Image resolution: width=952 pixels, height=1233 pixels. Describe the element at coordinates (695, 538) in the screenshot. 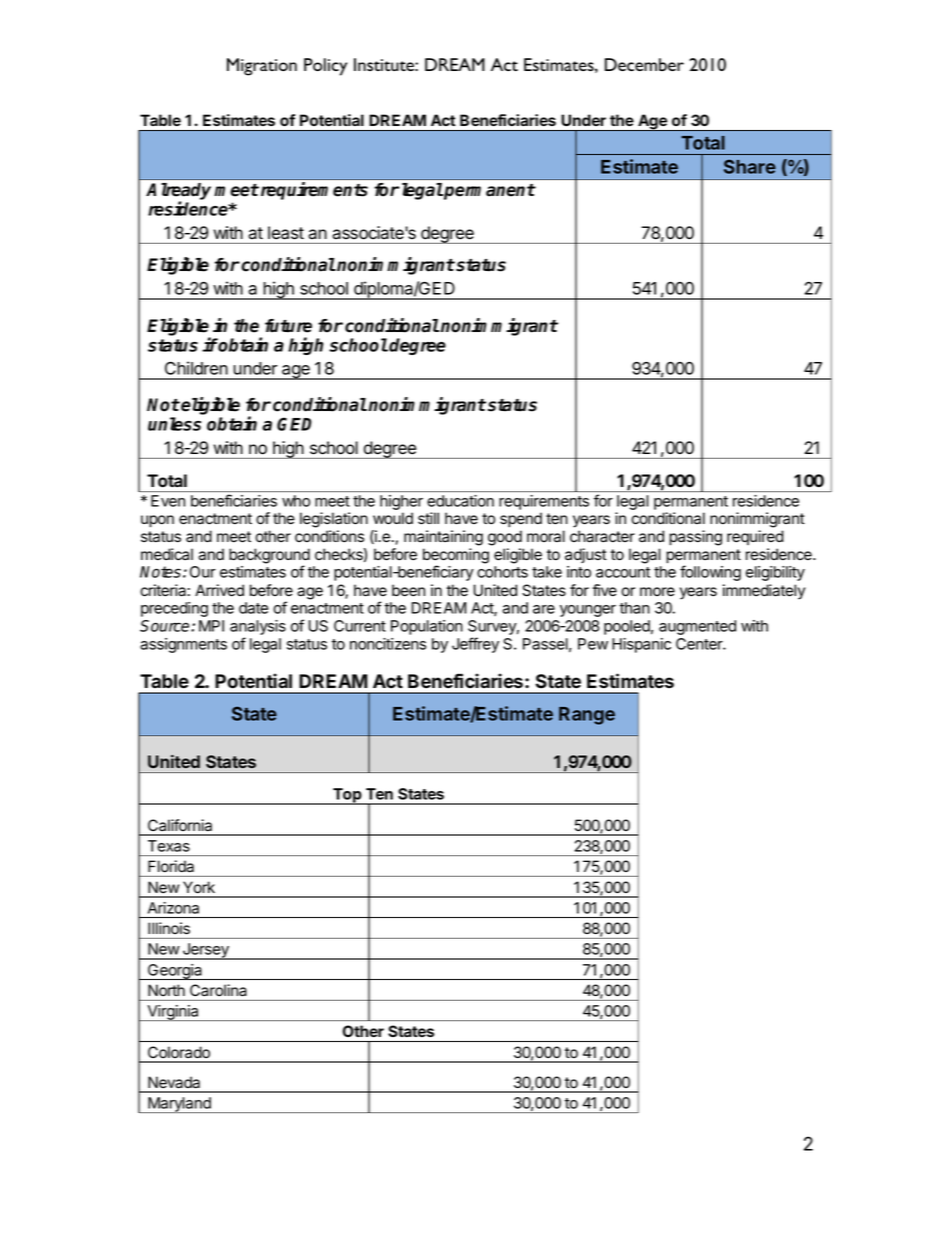

I see `passing` at that location.
